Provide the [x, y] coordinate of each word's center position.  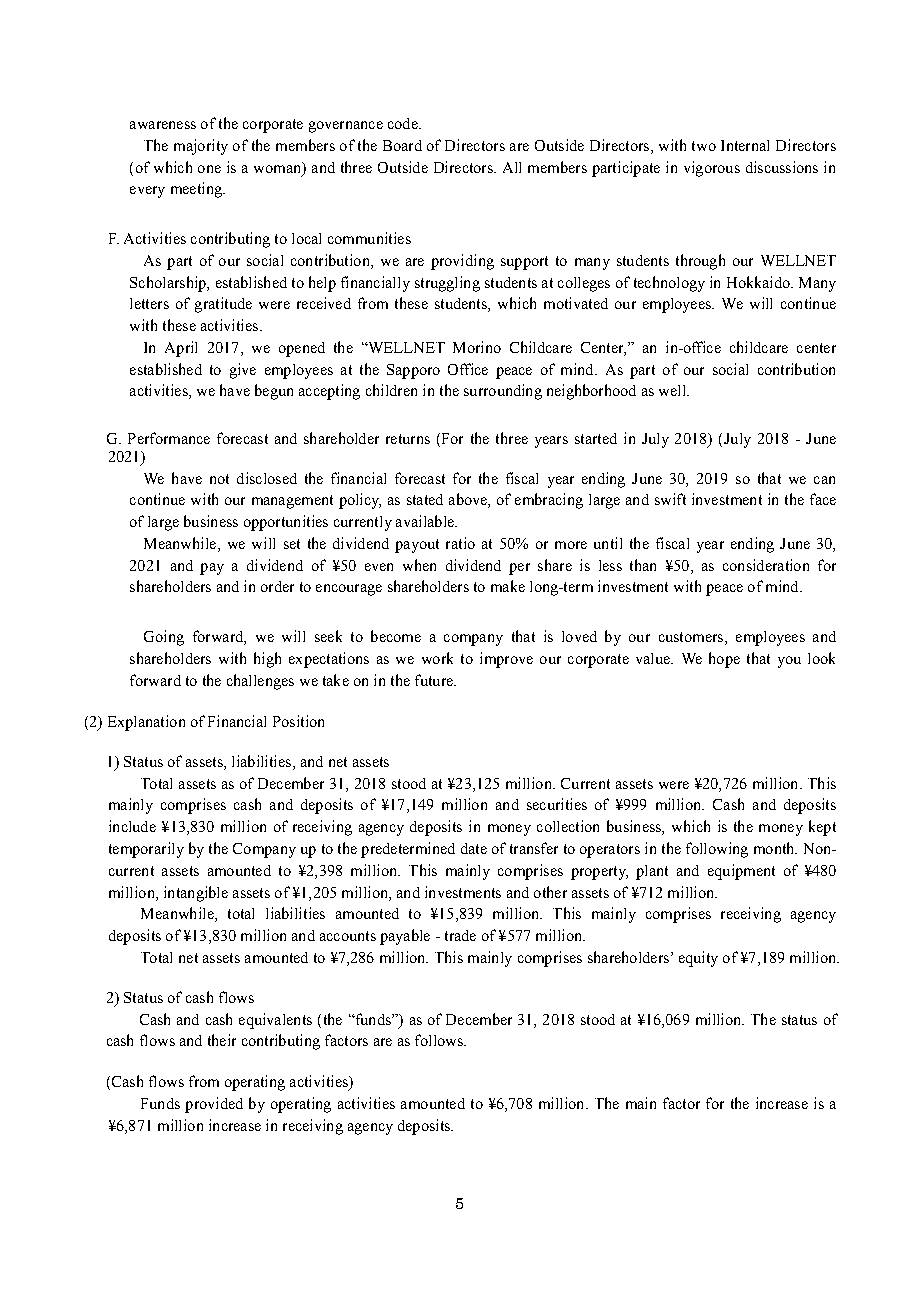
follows [440, 1040]
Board [402, 145]
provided [214, 1105]
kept [822, 828]
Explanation [146, 723]
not [219, 479]
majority [201, 147]
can [824, 480]
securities [557, 804]
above [469, 500]
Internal [745, 145]
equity [698, 959]
